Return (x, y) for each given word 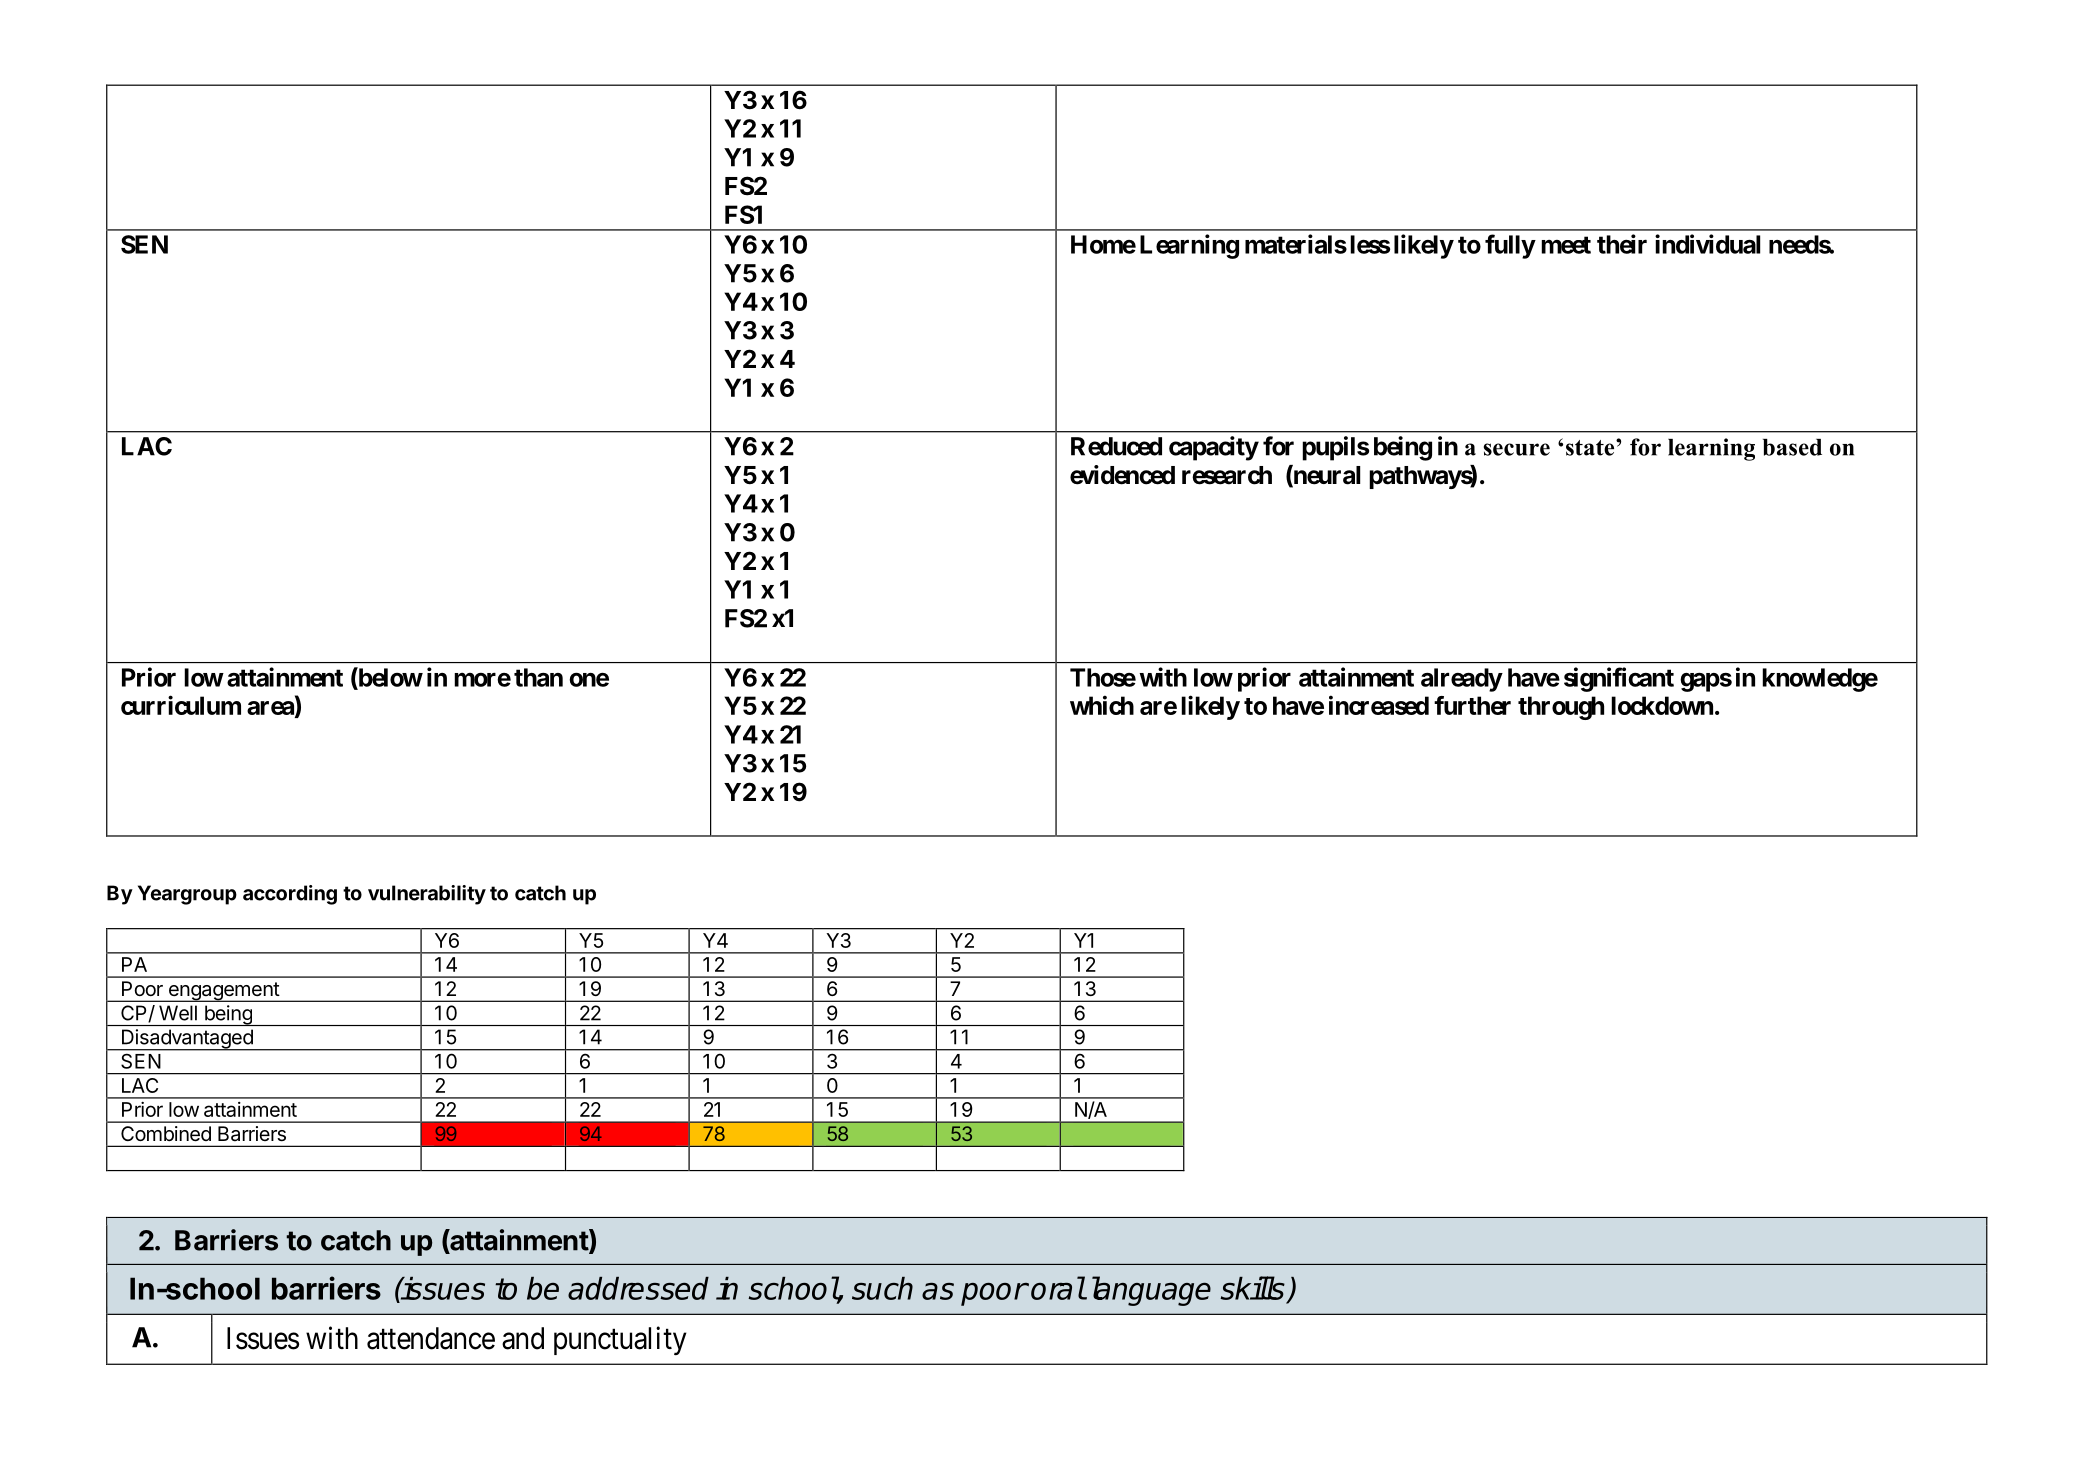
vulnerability (427, 895)
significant (1619, 679)
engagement (223, 992)
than (538, 677)
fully (1510, 246)
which (1102, 705)
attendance (431, 1338)
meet (1566, 245)
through (1561, 708)
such (882, 1288)
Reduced (1116, 446)
